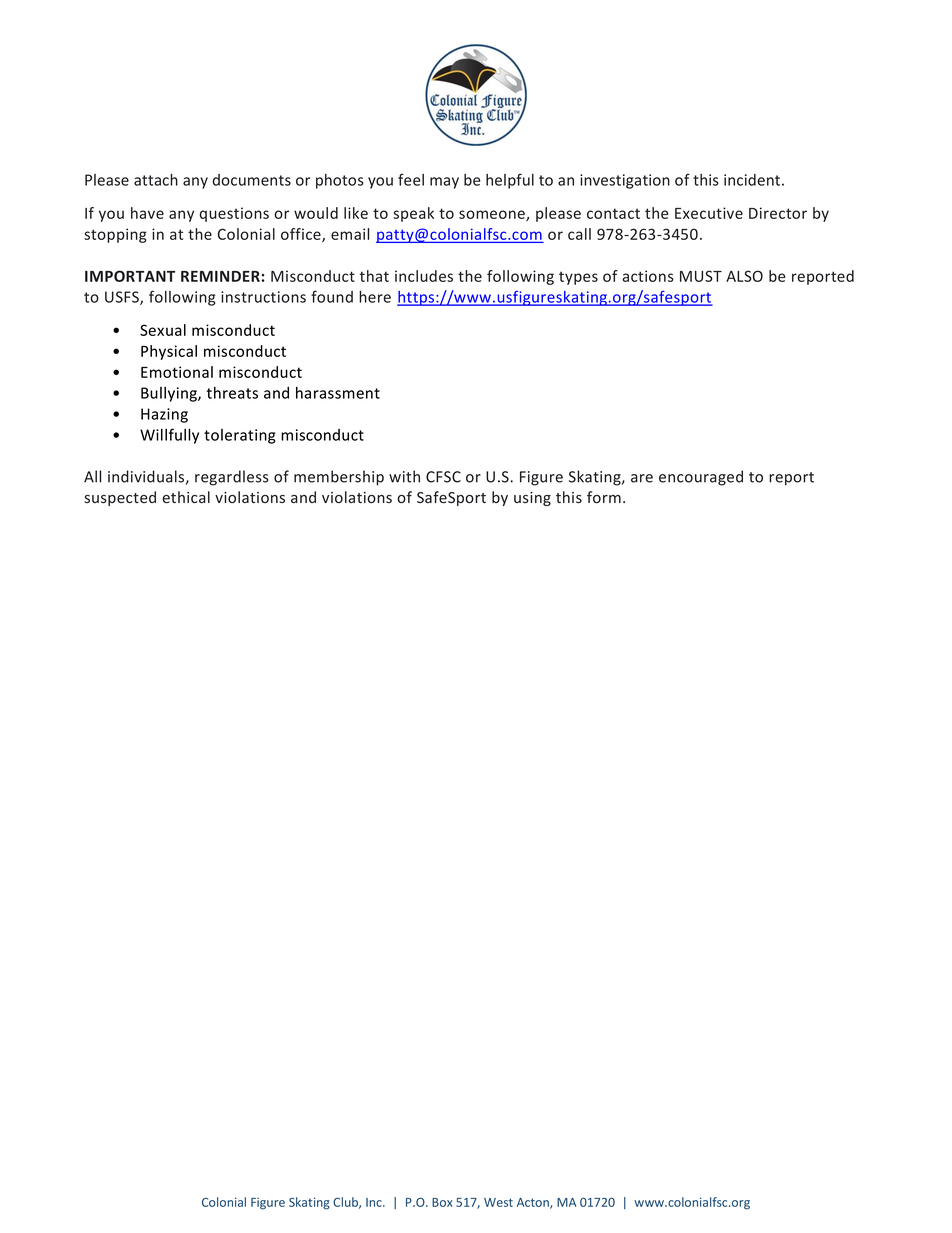 This page has width=952, height=1233. What do you see at coordinates (534, 1203) in the page?
I see `Acton` at bounding box center [534, 1203].
